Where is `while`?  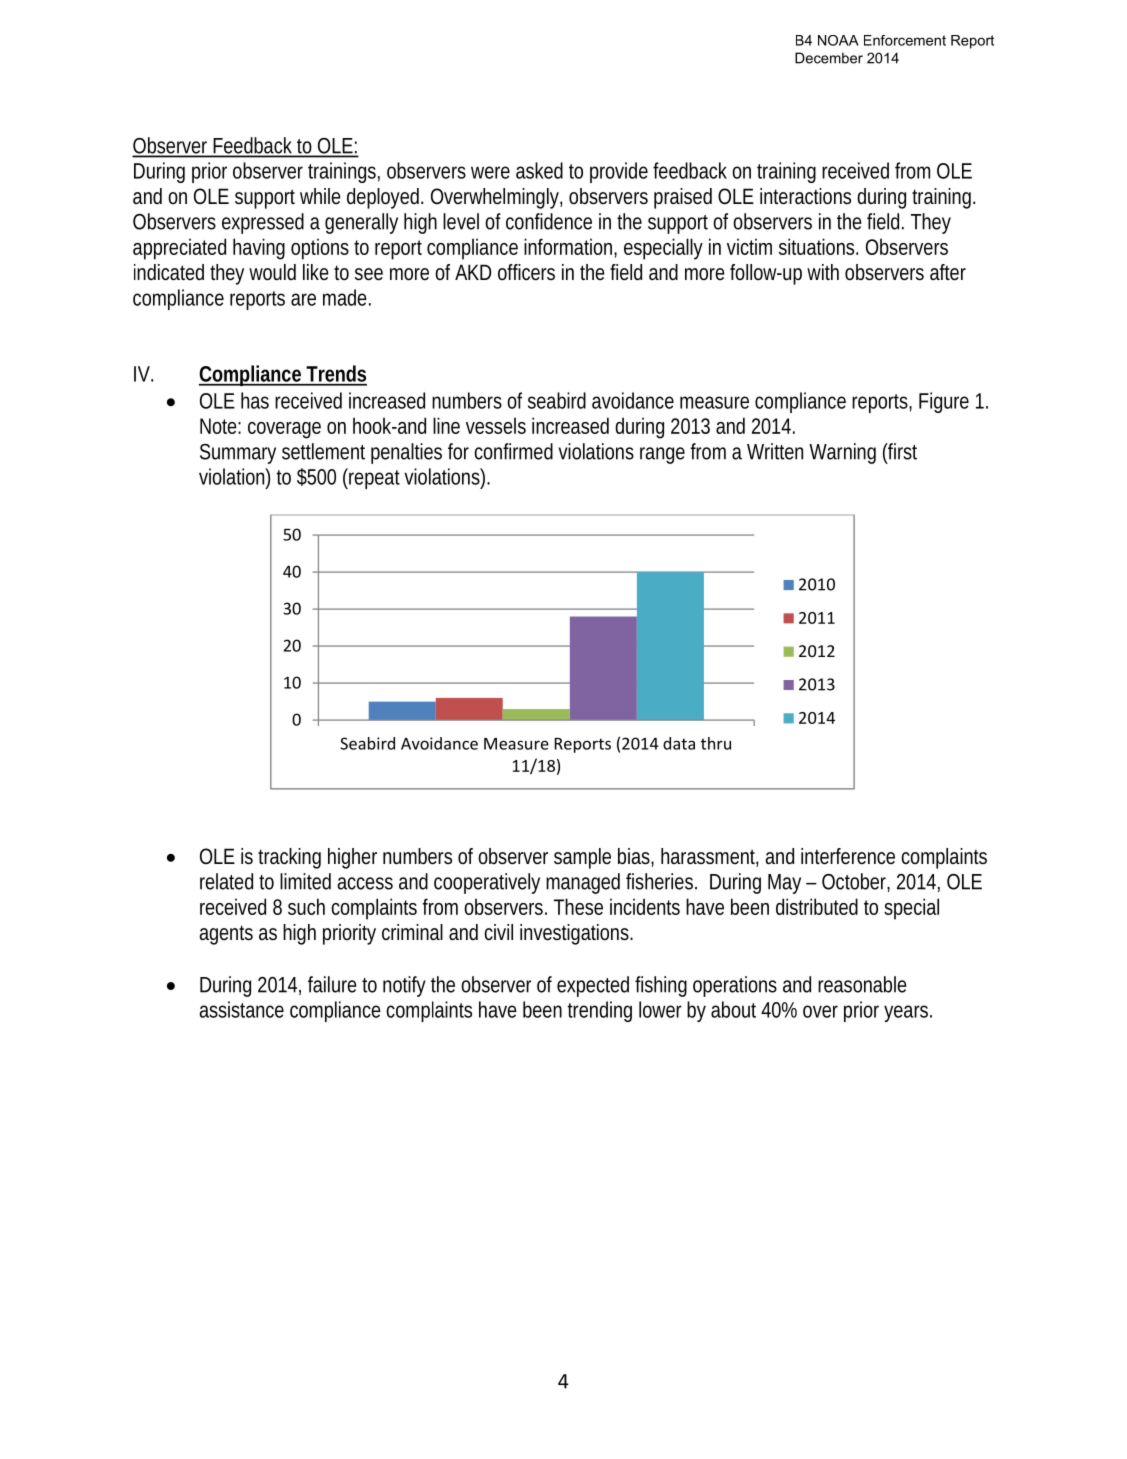 while is located at coordinates (320, 196).
